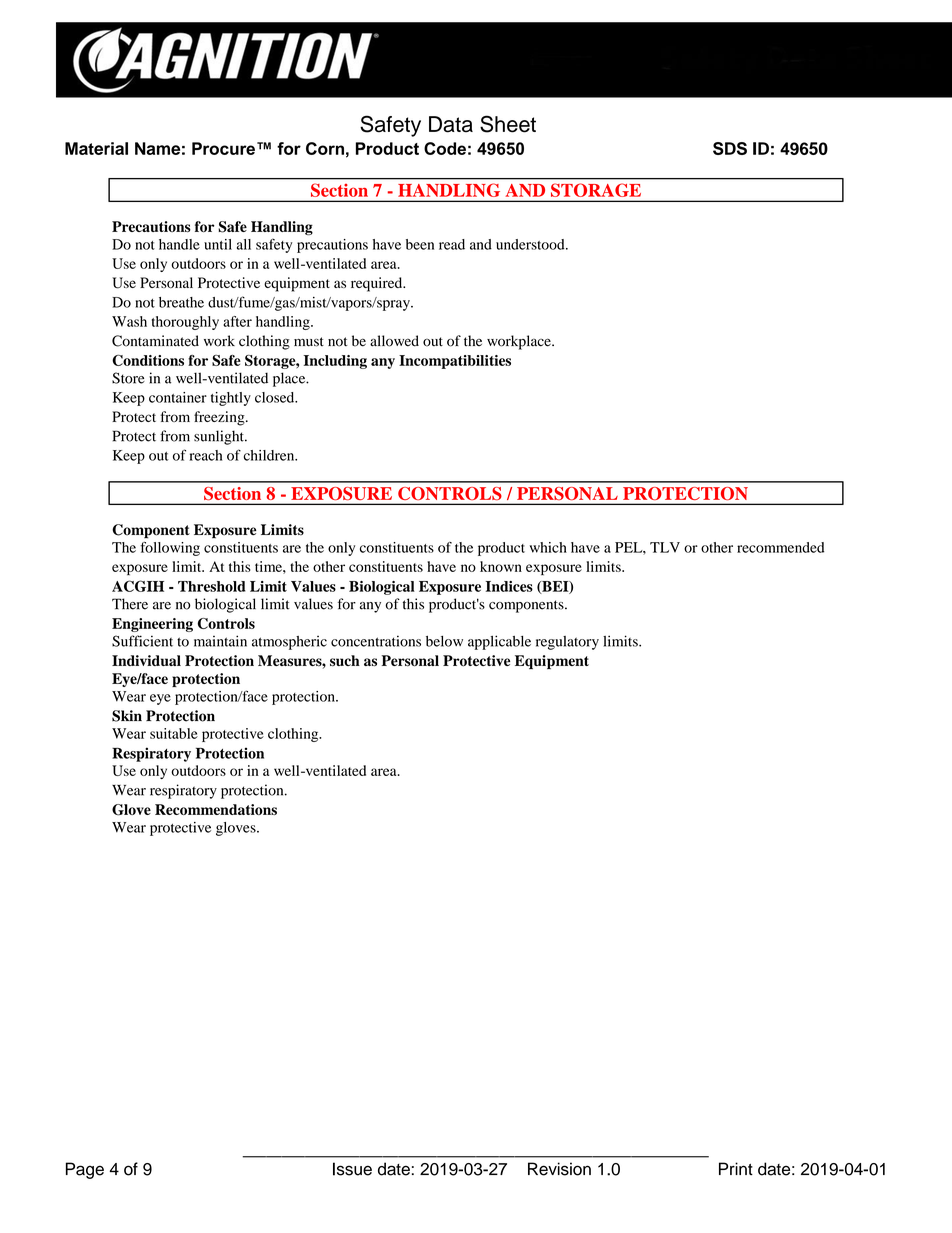 The image size is (952, 1233). What do you see at coordinates (345, 661) in the page?
I see `such` at bounding box center [345, 661].
